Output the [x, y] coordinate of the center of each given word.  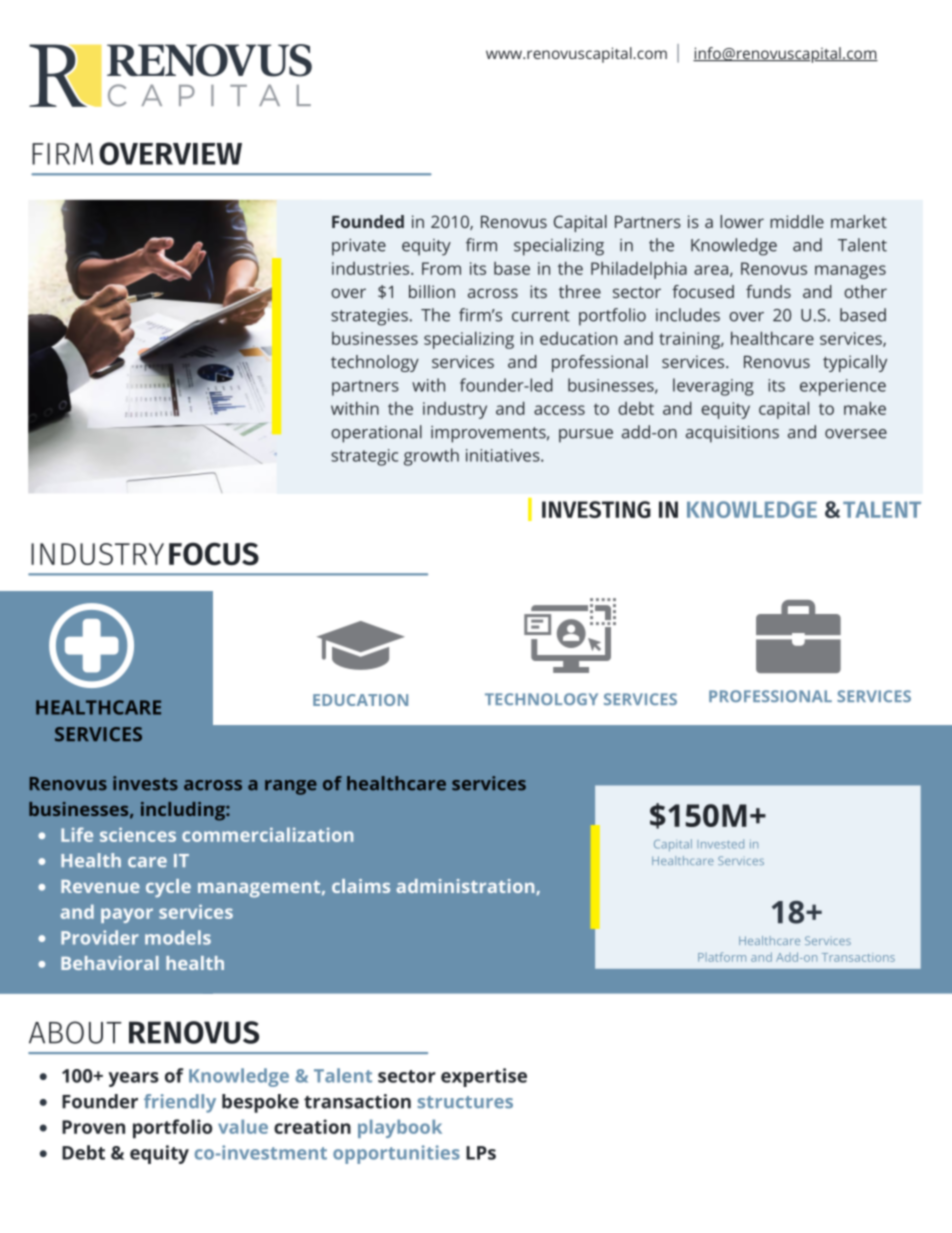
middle [797, 221]
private [359, 247]
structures [465, 1102]
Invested [720, 844]
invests [145, 783]
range [291, 787]
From [441, 268]
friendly [180, 1103]
